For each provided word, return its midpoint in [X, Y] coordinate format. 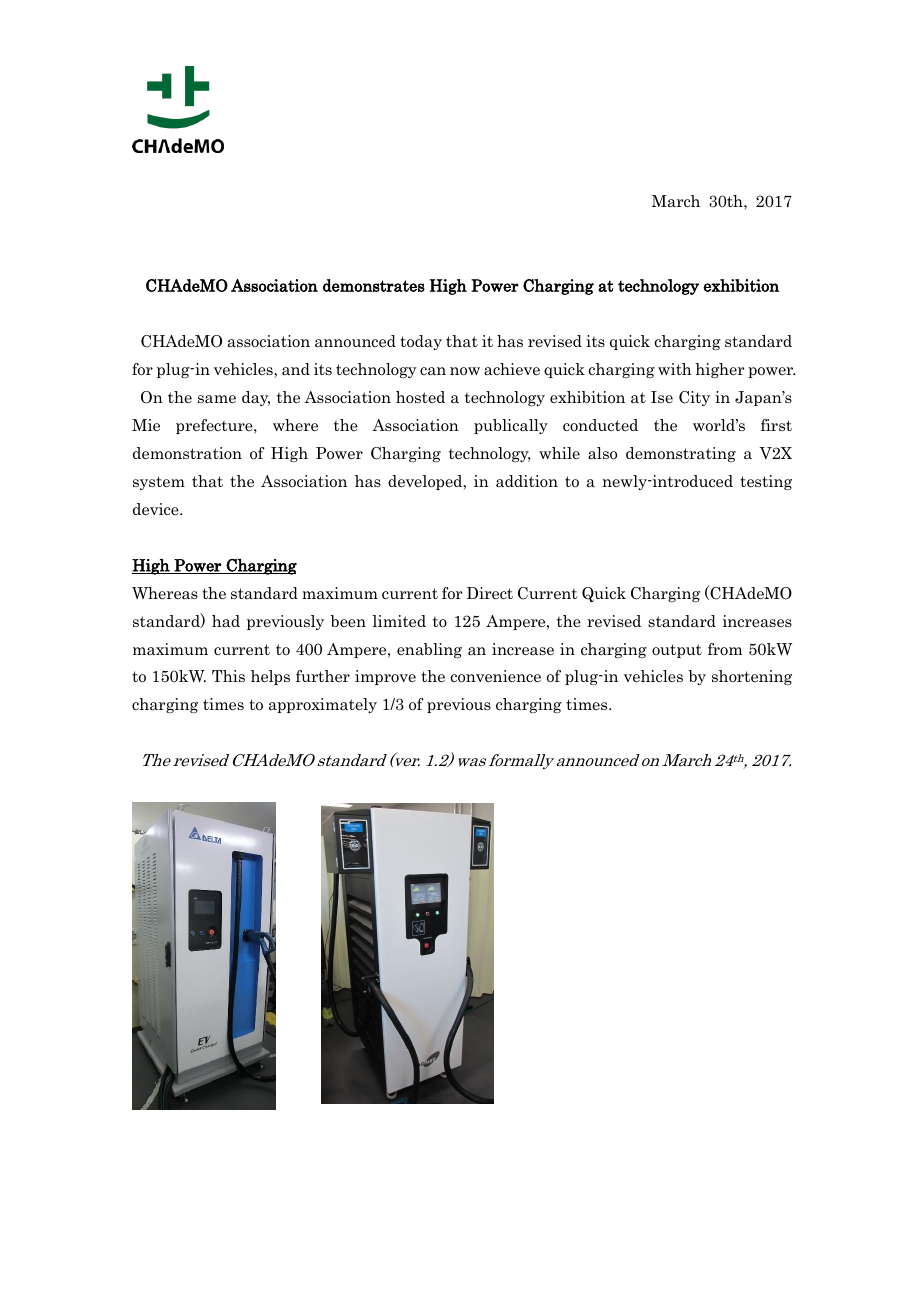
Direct [490, 593]
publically [511, 426]
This [228, 676]
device [157, 509]
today [421, 342]
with [675, 369]
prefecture [215, 426]
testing [766, 482]
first [776, 425]
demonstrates [374, 285]
